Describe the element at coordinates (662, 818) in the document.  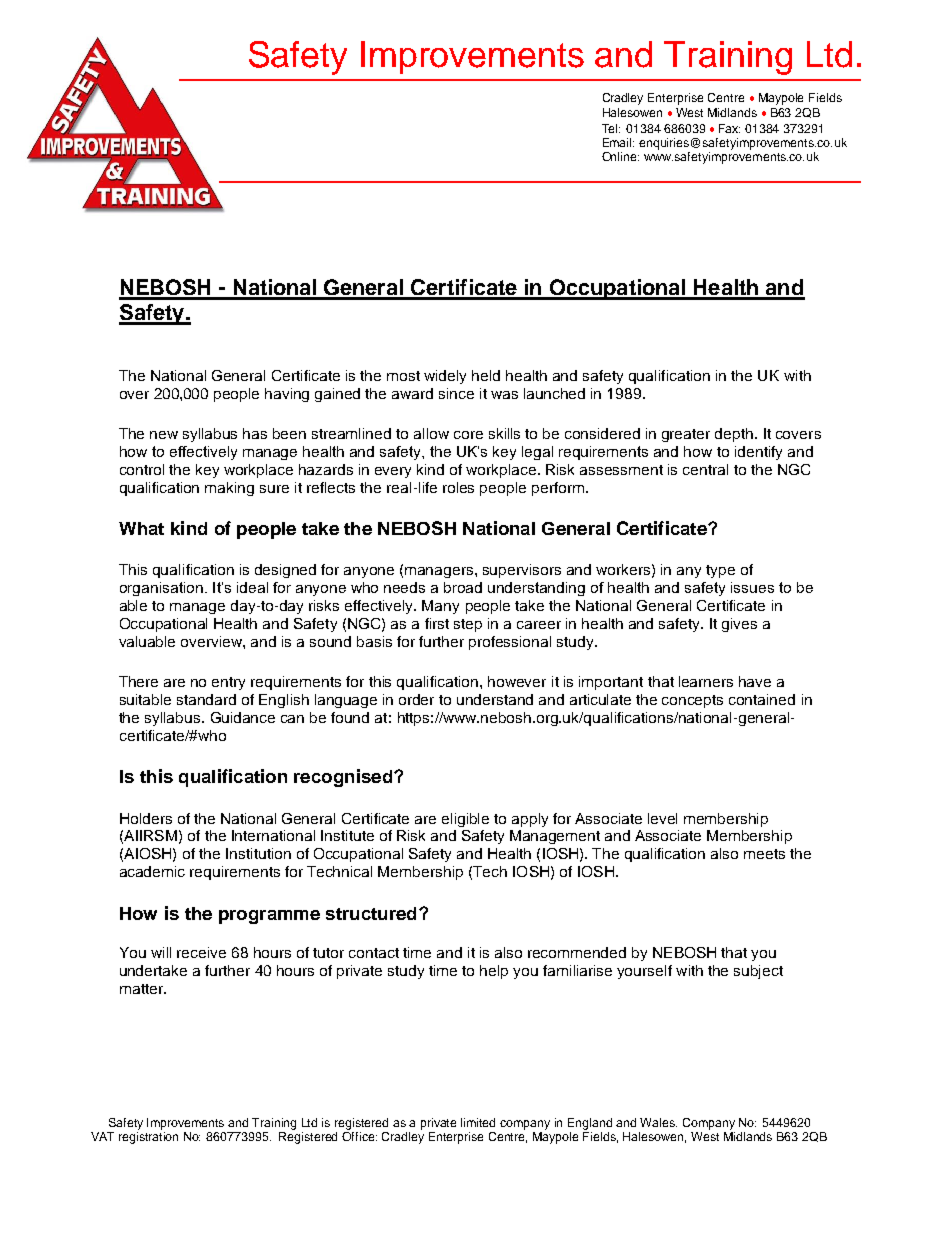
I see `level` at that location.
